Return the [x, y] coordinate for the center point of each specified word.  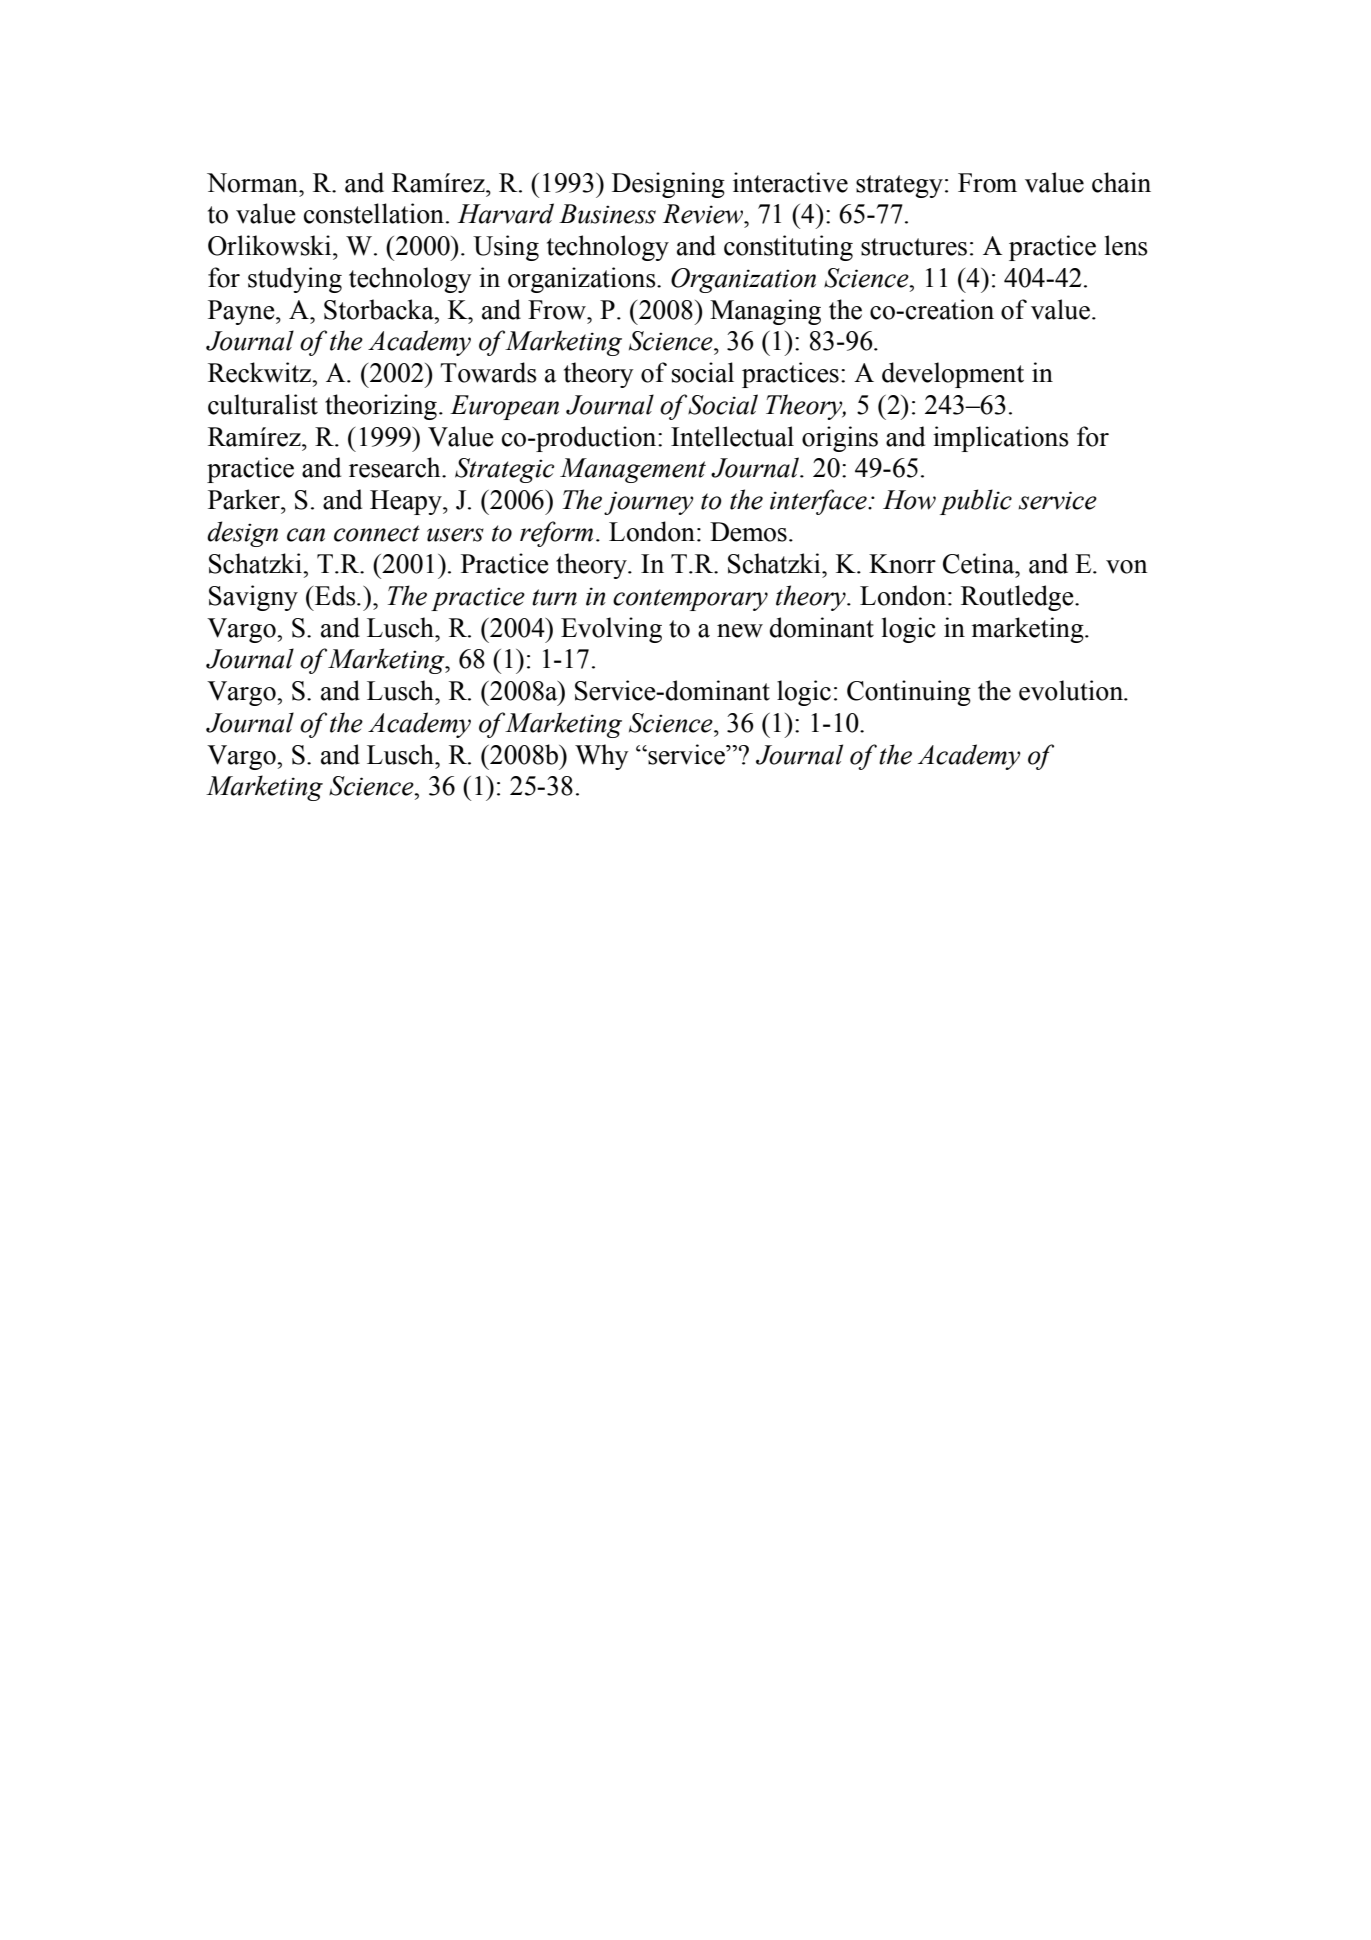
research [396, 467]
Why [601, 757]
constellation [374, 213]
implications [1001, 439]
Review [704, 214]
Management [633, 470]
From [987, 183]
